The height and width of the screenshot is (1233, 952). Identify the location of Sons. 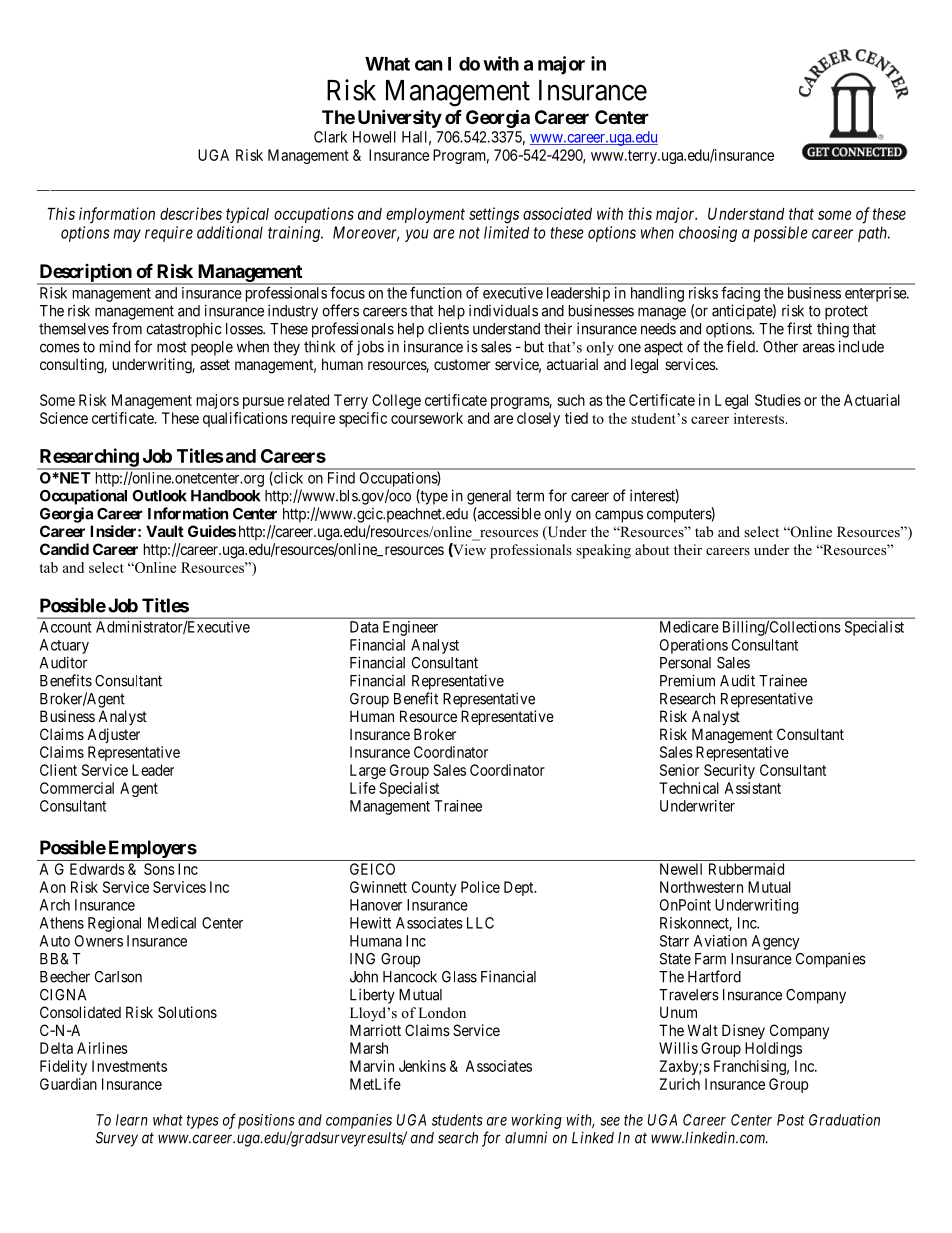
(159, 869).
